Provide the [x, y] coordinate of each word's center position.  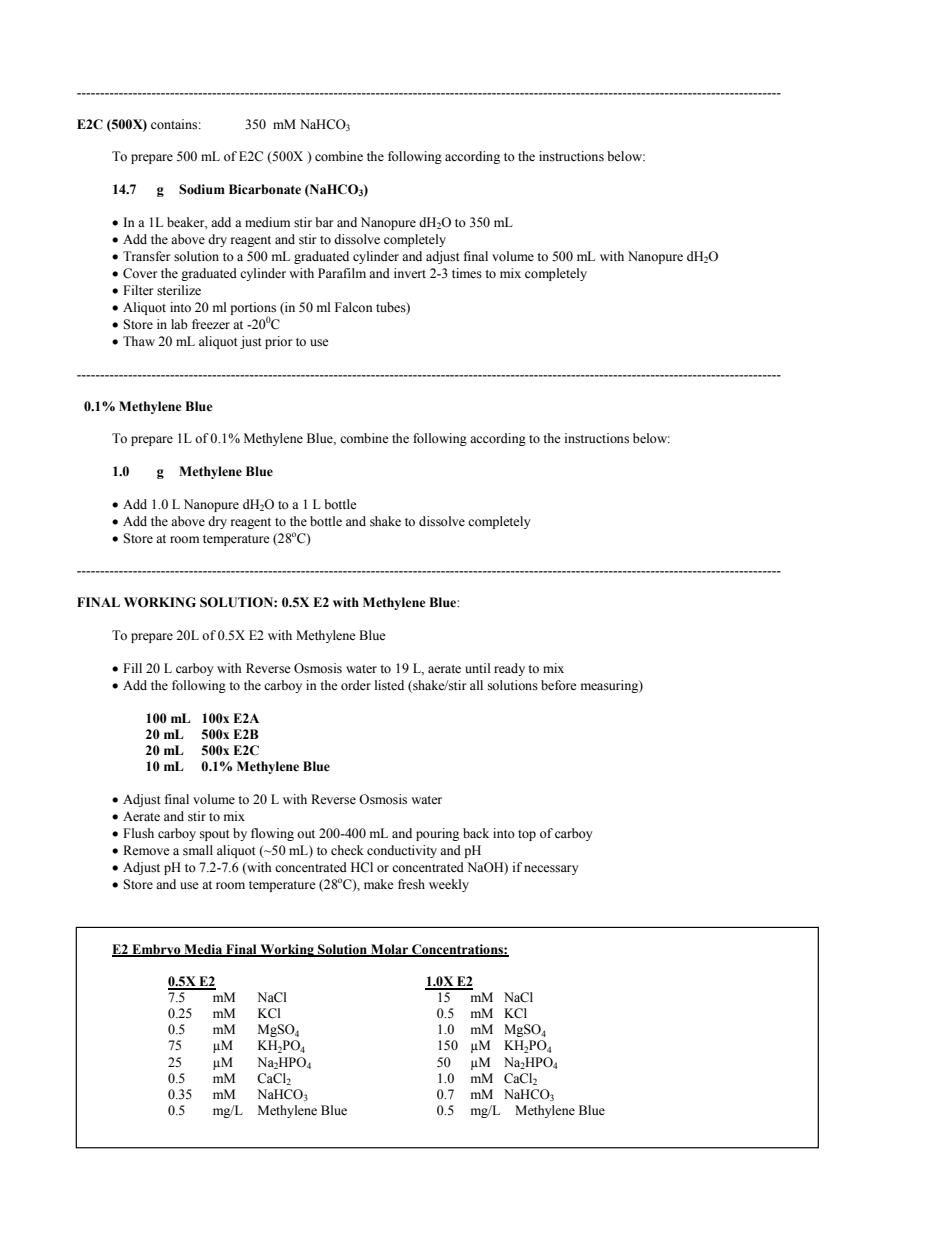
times [467, 273]
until [478, 668]
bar [324, 222]
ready [509, 669]
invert [410, 273]
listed [389, 685]
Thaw [139, 341]
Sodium [202, 189]
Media [203, 950]
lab [179, 324]
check [347, 850]
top [527, 835]
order [356, 685]
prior [278, 342]
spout [215, 835]
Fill [132, 668]
